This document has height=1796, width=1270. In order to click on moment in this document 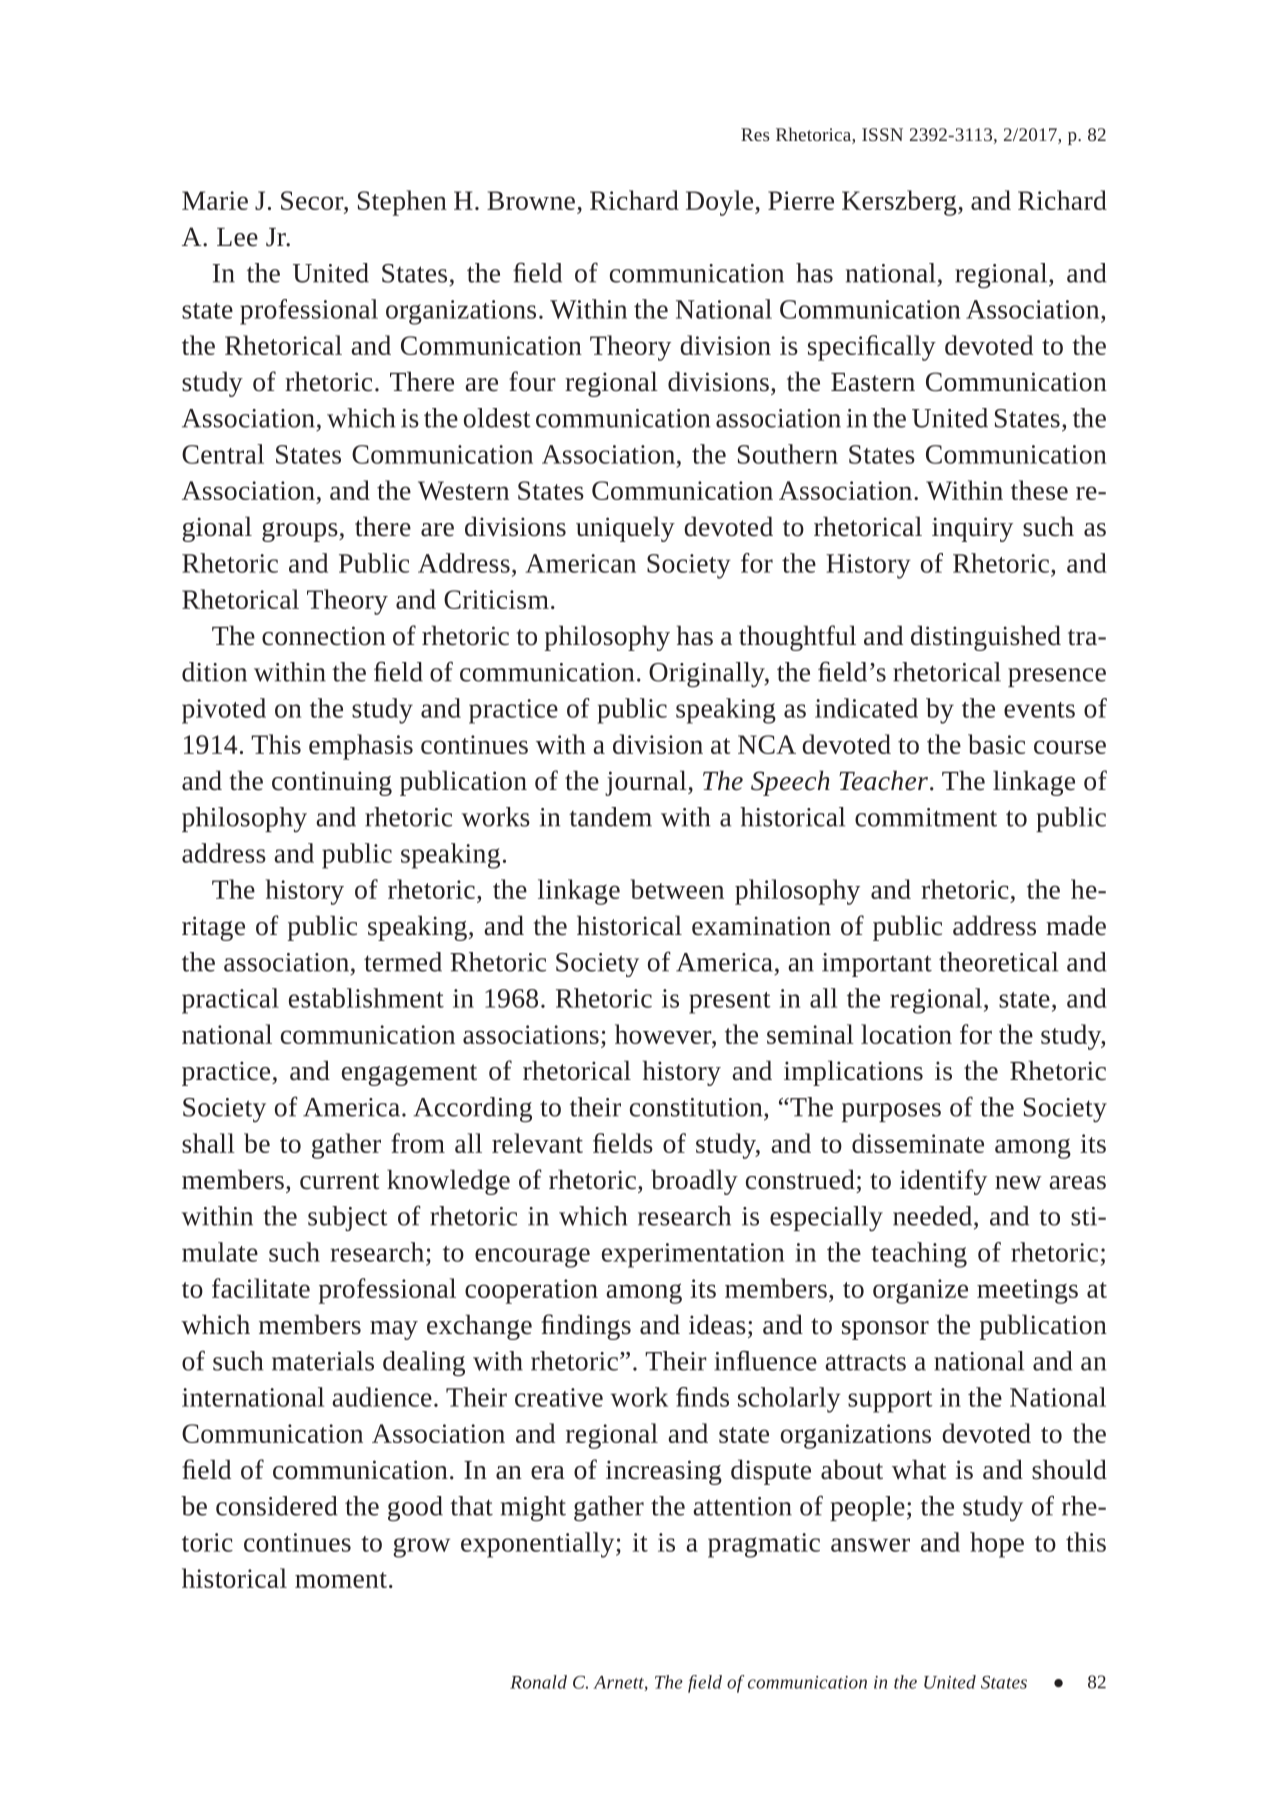, I will do `click(341, 1580)`.
